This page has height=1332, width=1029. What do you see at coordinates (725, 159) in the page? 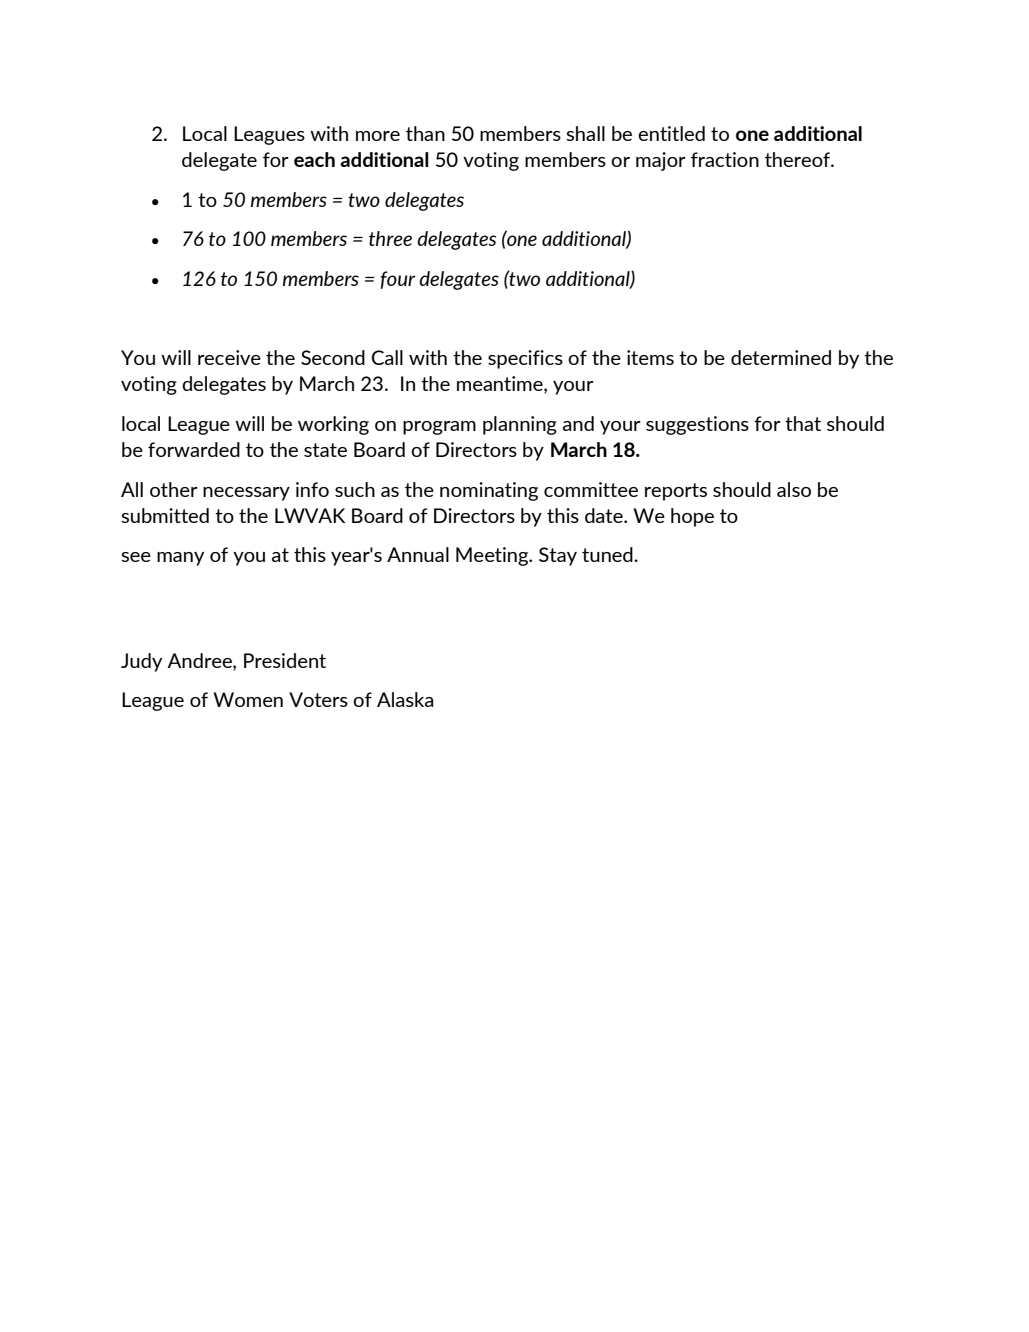
I see `fraction` at bounding box center [725, 159].
